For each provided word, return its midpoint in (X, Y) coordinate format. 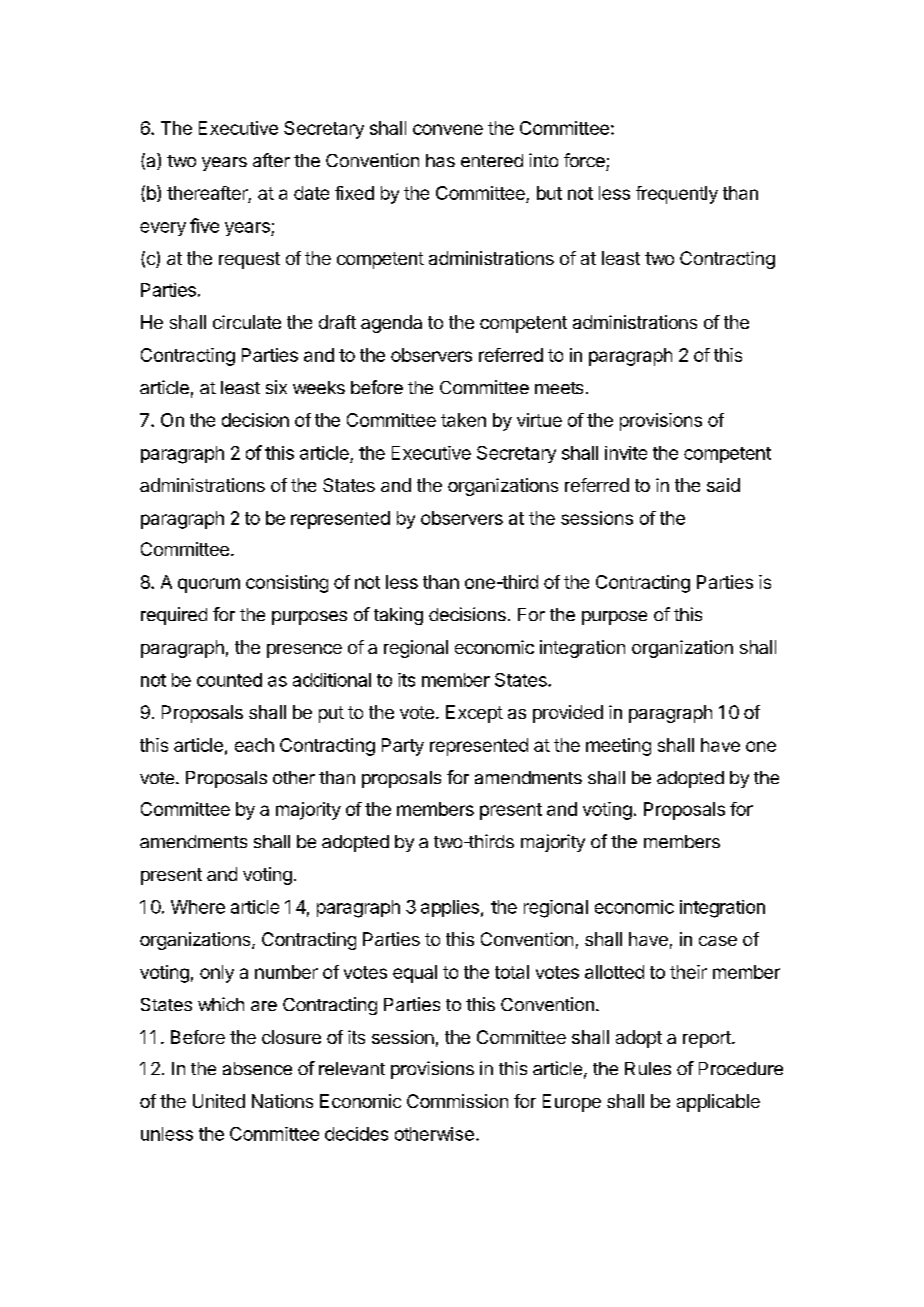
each (254, 745)
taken (463, 420)
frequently (677, 195)
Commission (457, 1101)
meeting (618, 747)
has (440, 160)
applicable (718, 1103)
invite (626, 453)
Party (403, 747)
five (204, 225)
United (219, 1101)
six (276, 387)
